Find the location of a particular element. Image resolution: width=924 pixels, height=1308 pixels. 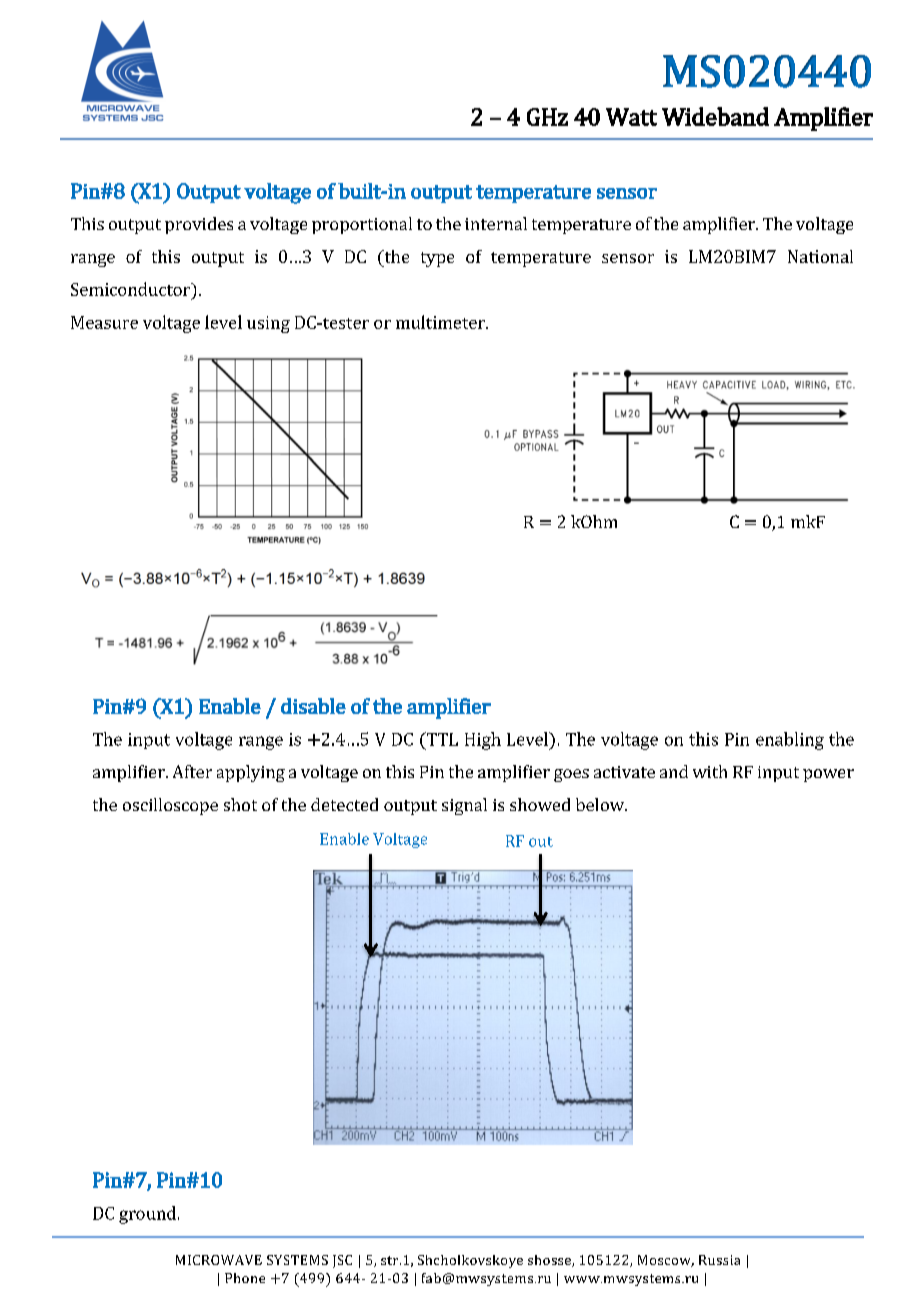

Russia is located at coordinates (719, 1260).
